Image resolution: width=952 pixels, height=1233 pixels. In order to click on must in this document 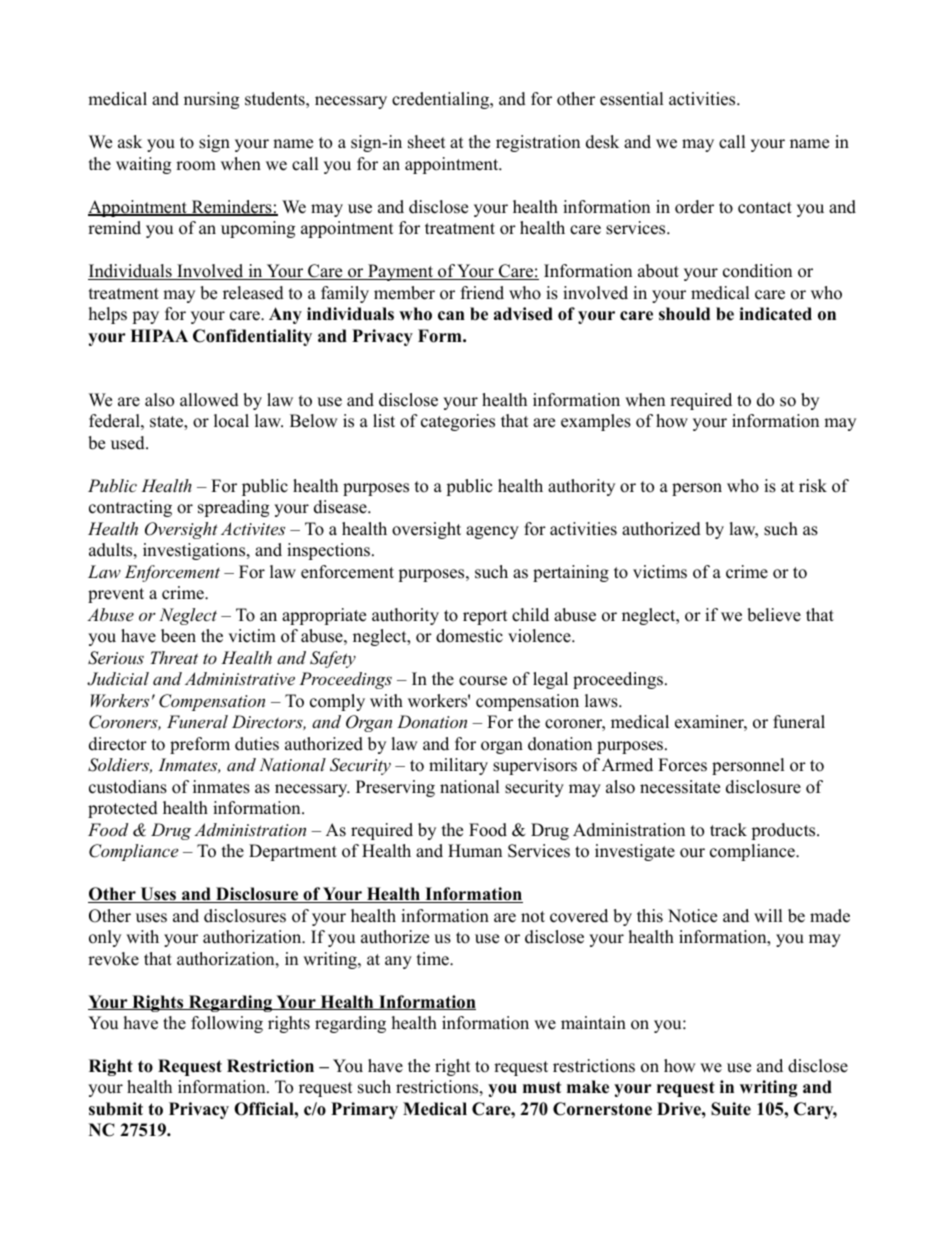, I will do `click(542, 1088)`.
